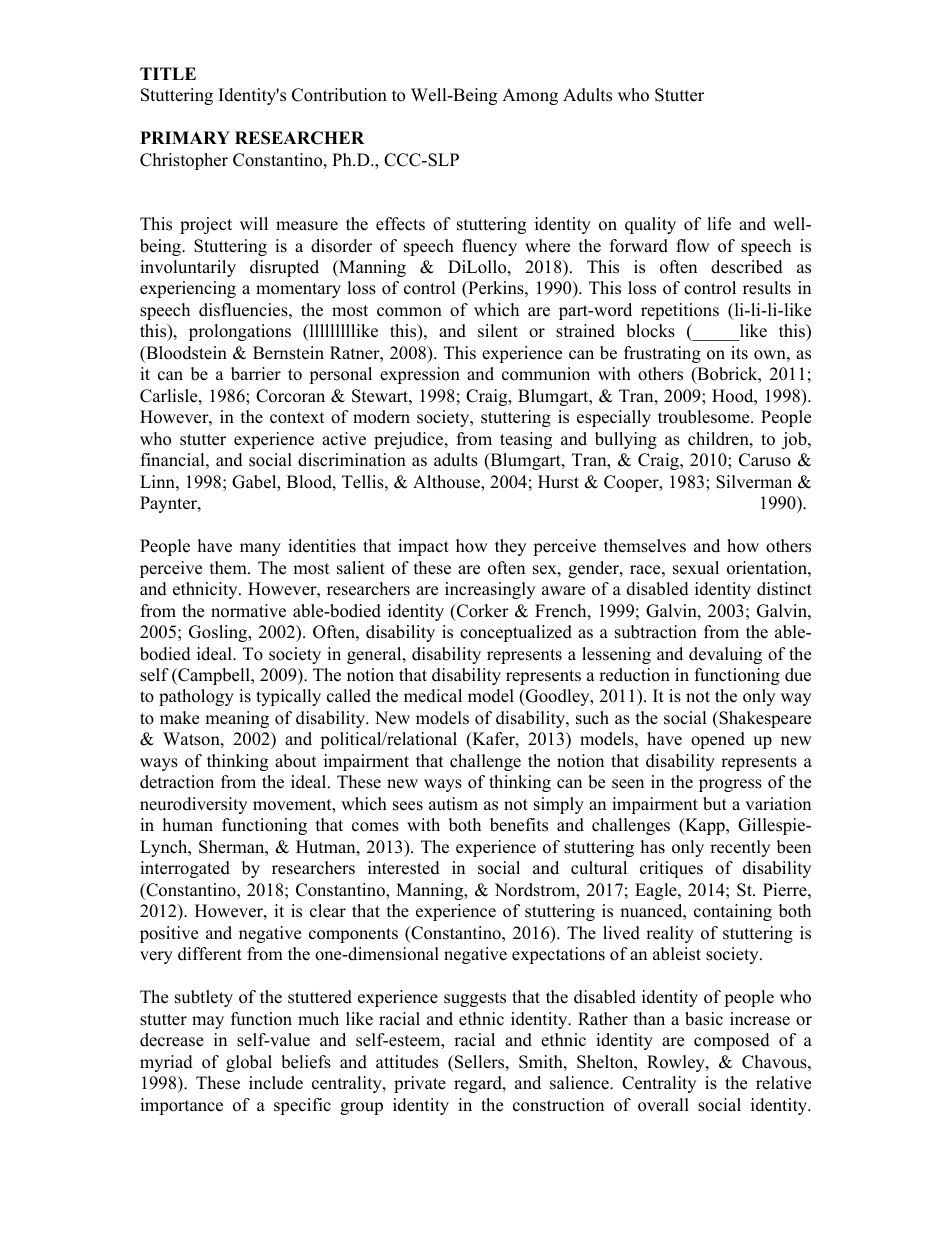 This image has width=952, height=1233. What do you see at coordinates (490, 590) in the image?
I see `increasingly` at bounding box center [490, 590].
